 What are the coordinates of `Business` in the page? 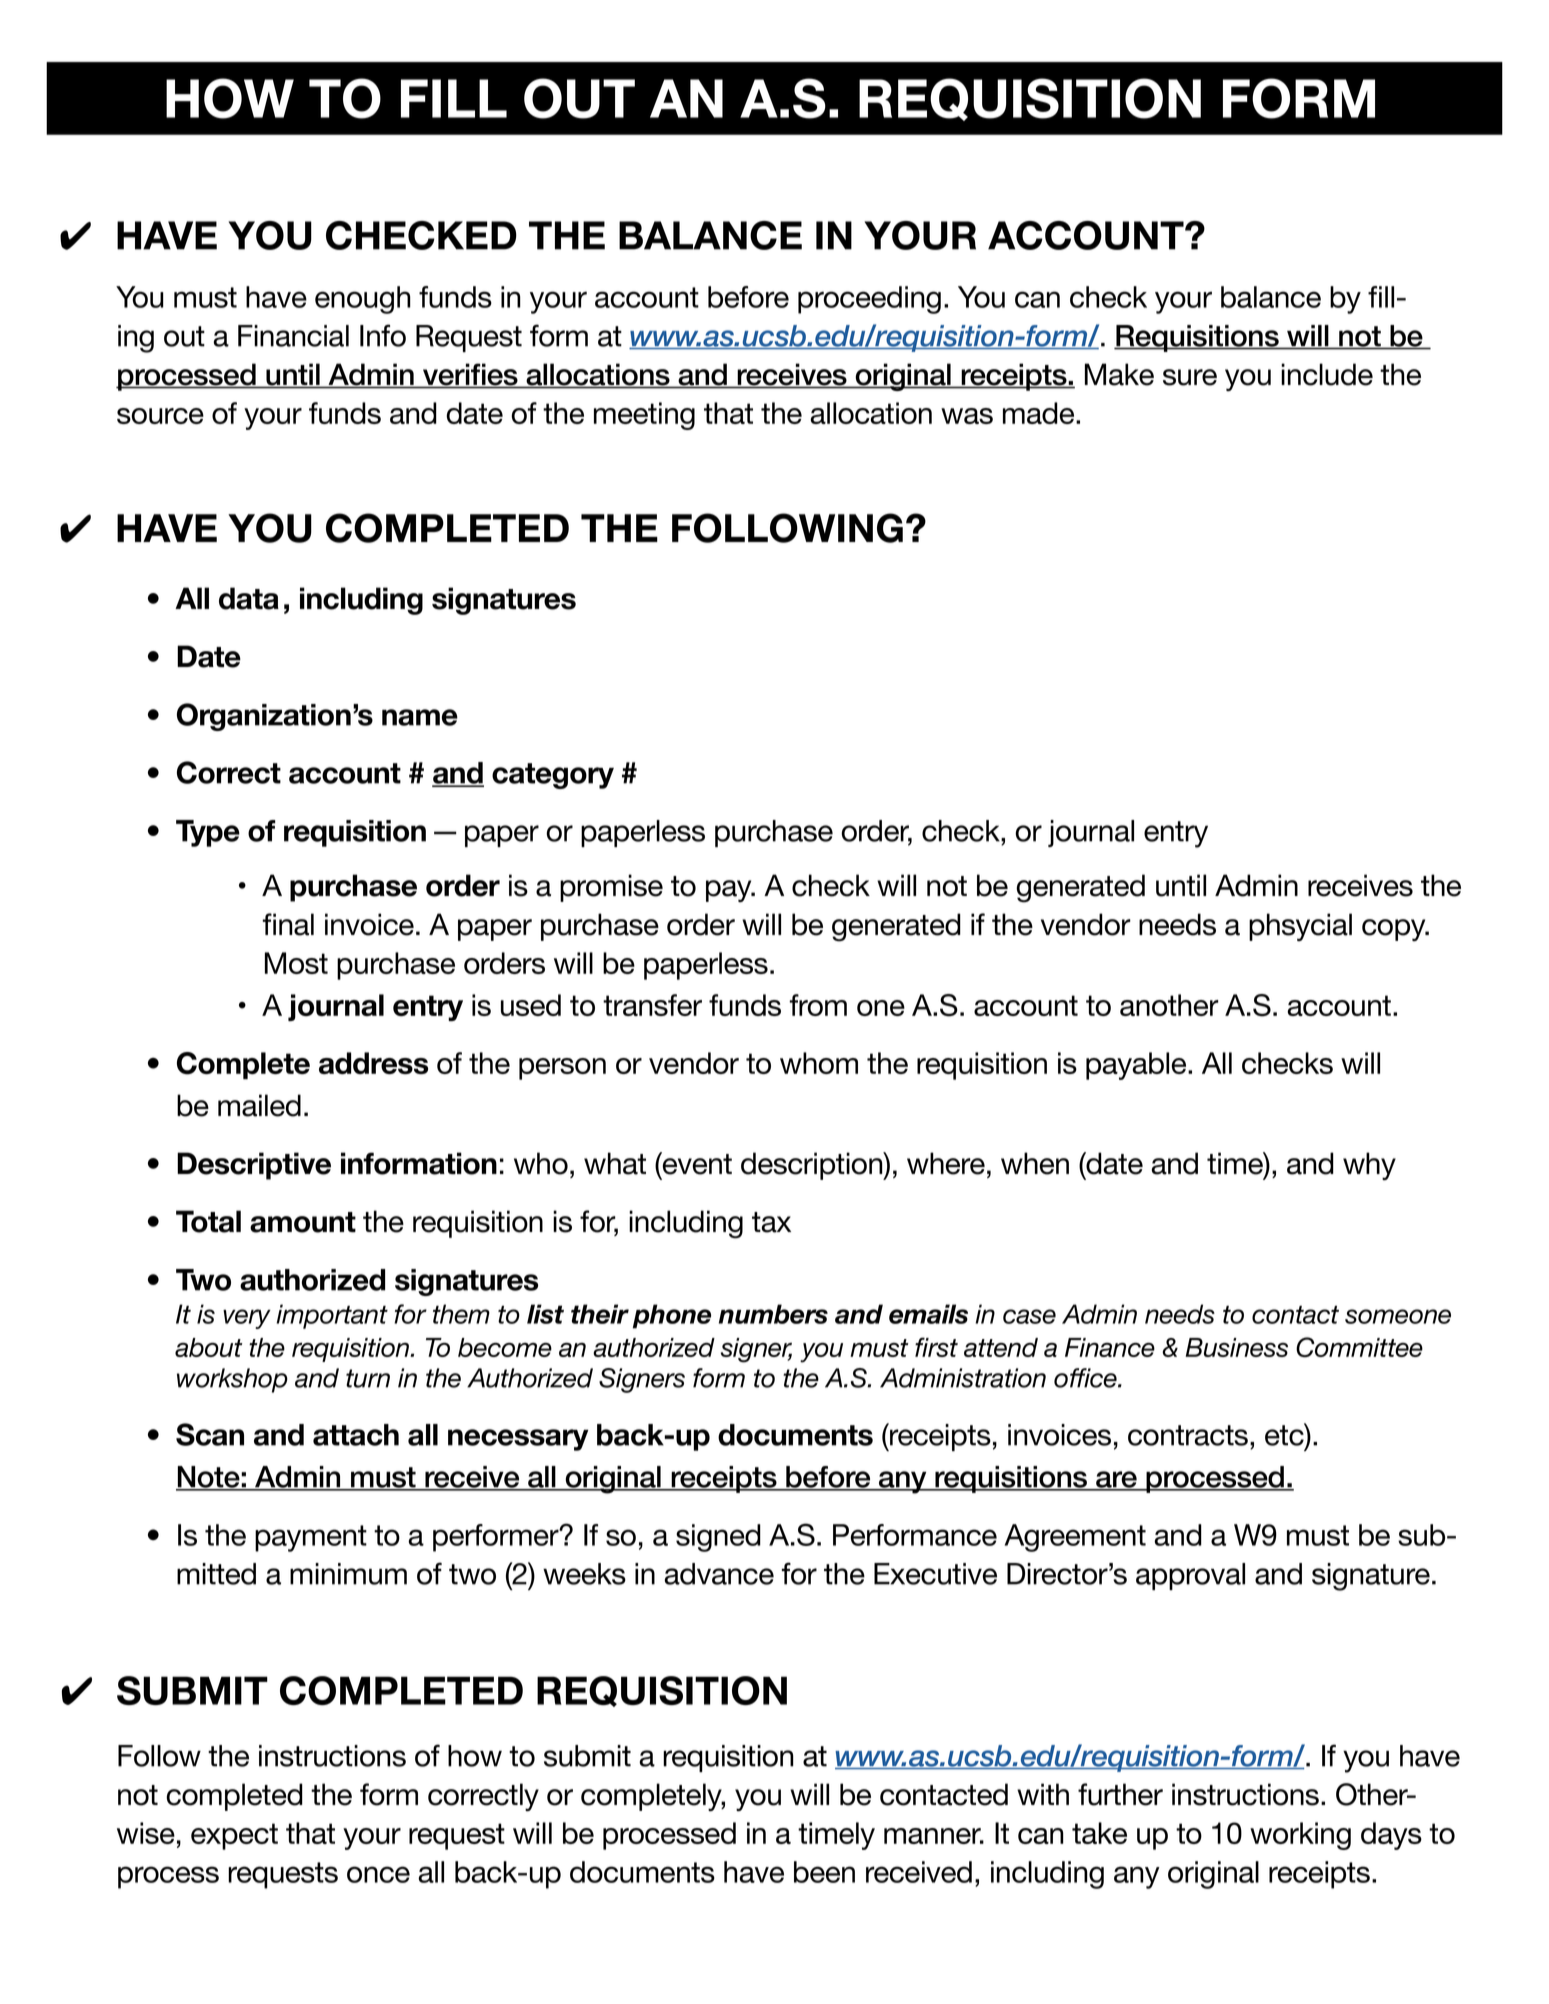 It's located at (1237, 1347).
